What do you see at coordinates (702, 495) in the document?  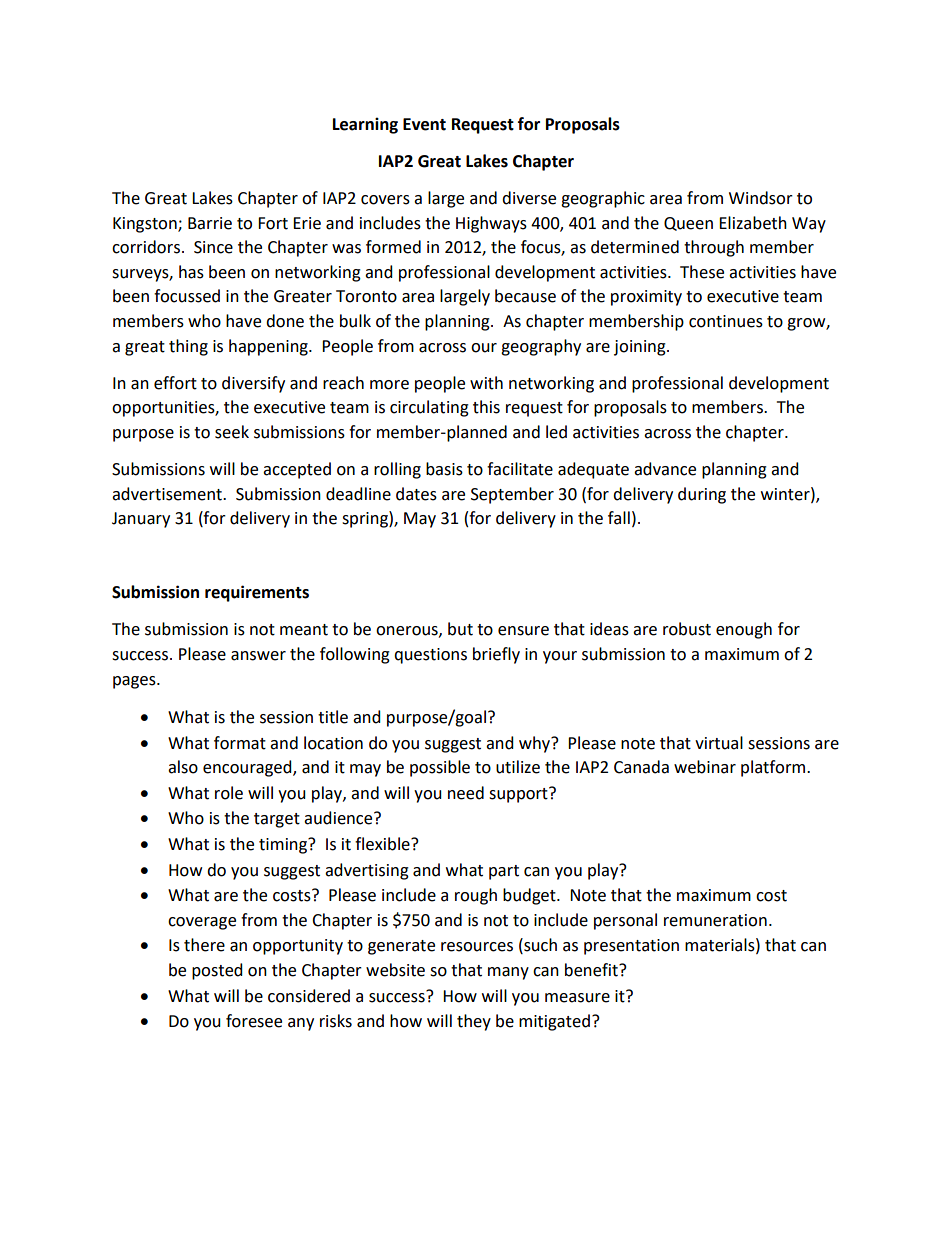 I see `during` at bounding box center [702, 495].
